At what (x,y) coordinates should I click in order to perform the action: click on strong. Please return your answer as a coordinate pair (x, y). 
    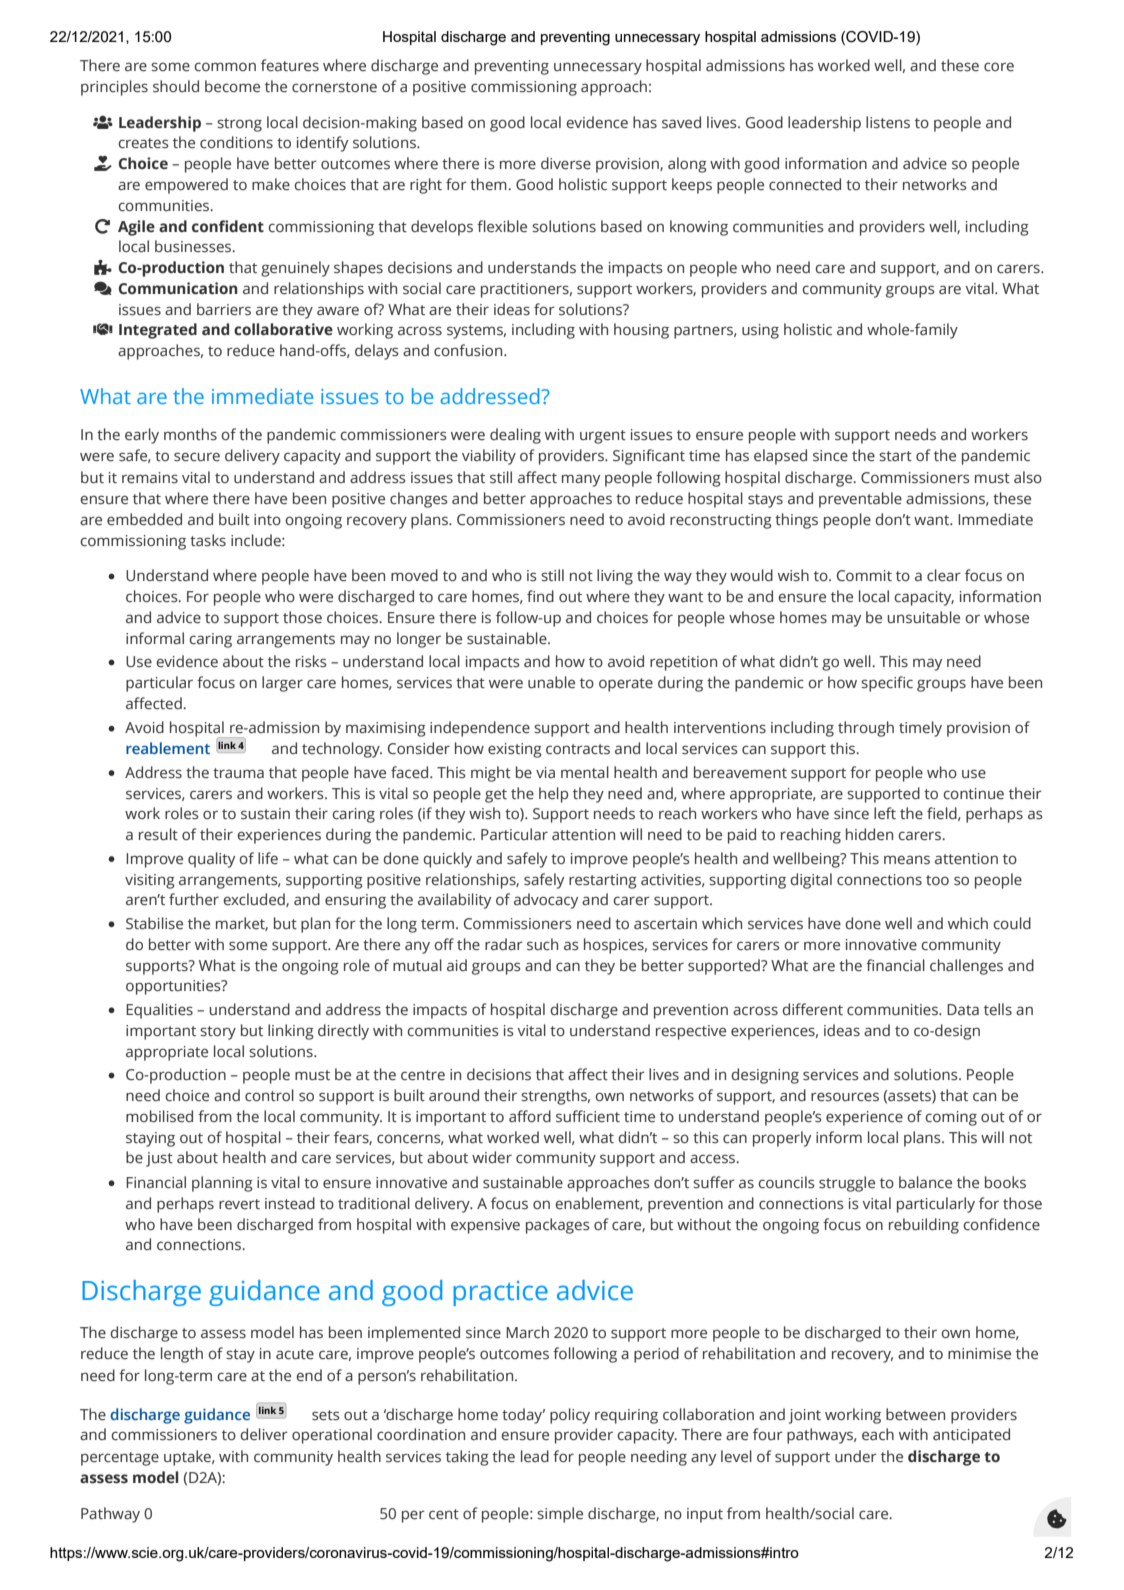
    Looking at the image, I should click on (239, 125).
